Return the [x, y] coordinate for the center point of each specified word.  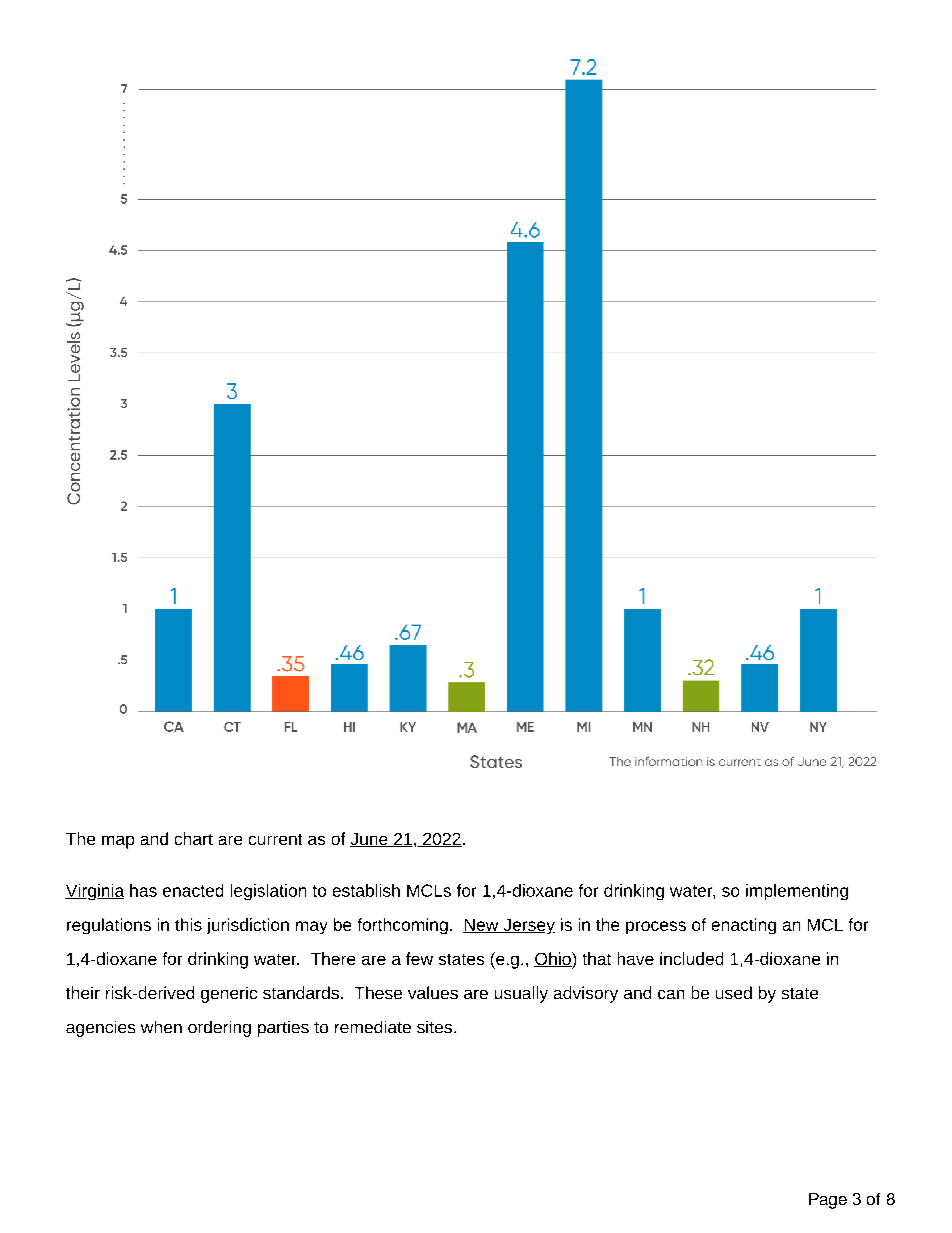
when [161, 1027]
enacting [744, 926]
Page [828, 1201]
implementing [797, 892]
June [370, 840]
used [734, 992]
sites [434, 1027]
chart [194, 838]
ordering [219, 1029]
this [188, 924]
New [482, 926]
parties [283, 1029]
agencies [100, 1029]
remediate [373, 1027]
